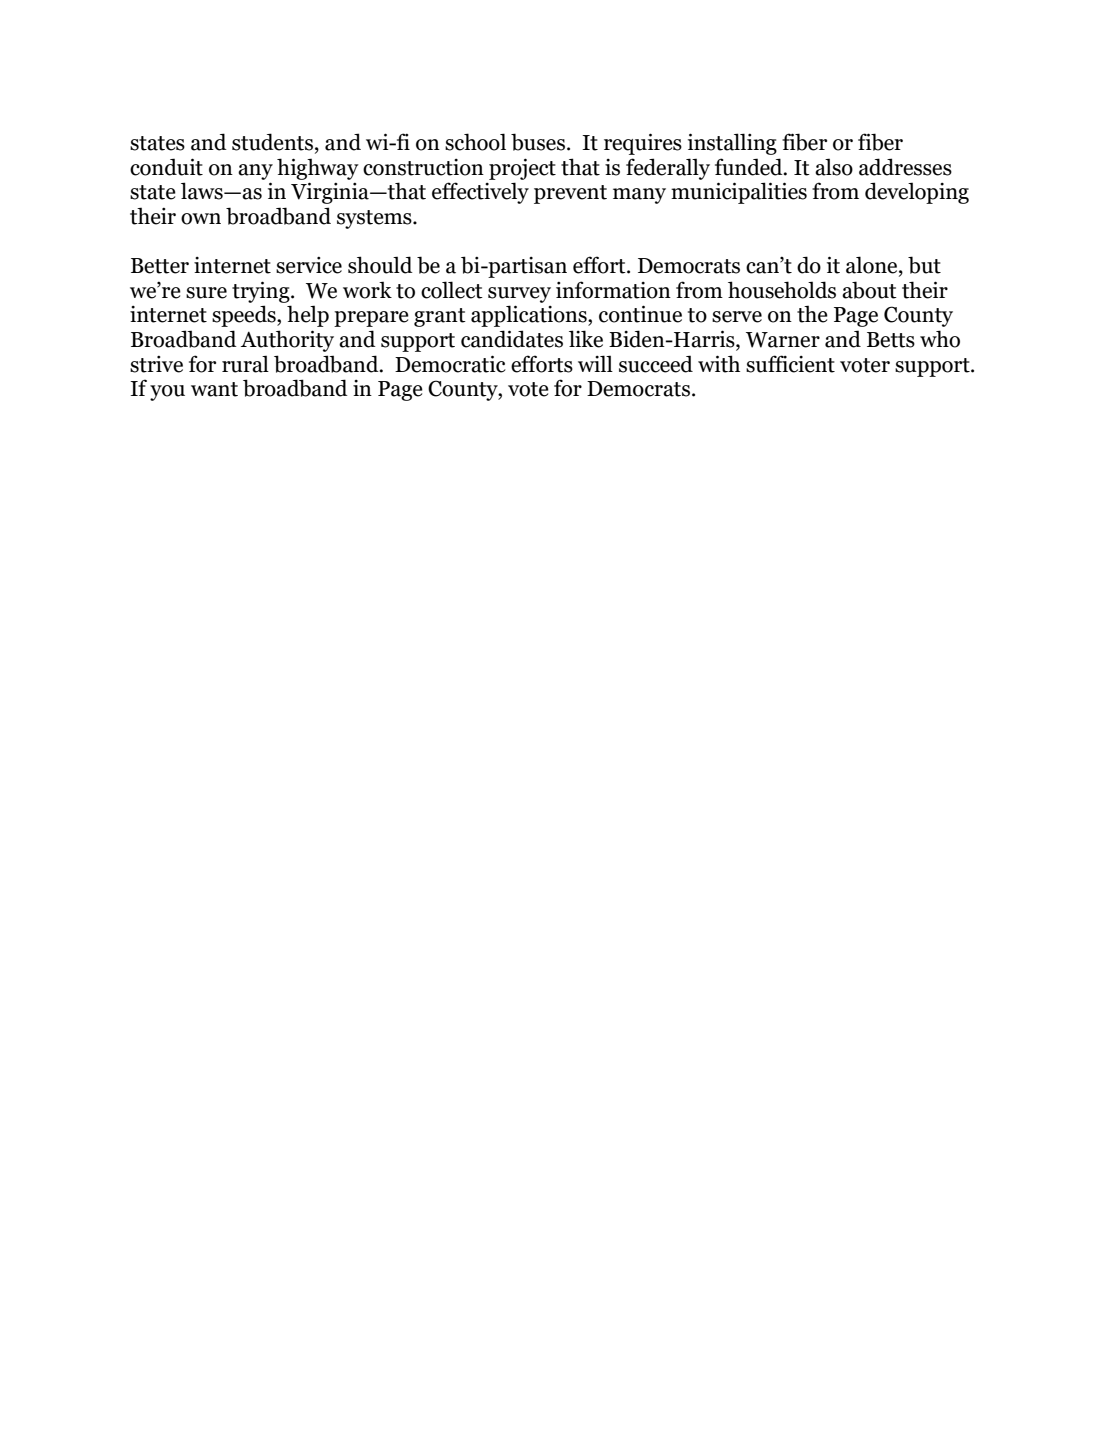 Image resolution: width=1106 pixels, height=1432 pixels. Describe the element at coordinates (613, 290) in the page. I see `information` at that location.
